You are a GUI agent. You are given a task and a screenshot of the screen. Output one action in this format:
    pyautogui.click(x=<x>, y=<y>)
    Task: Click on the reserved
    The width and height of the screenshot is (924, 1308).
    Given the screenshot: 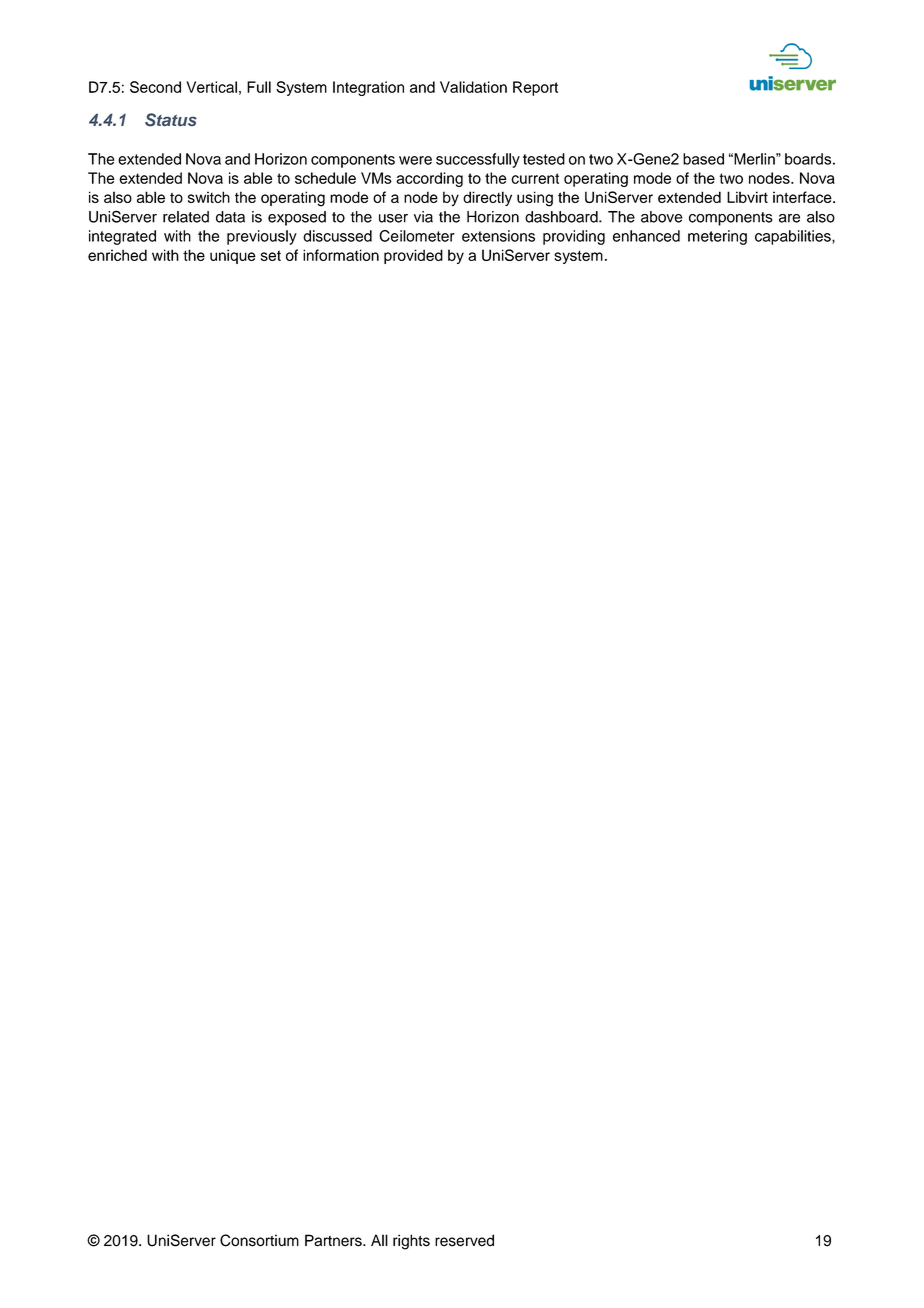 What is the action you would take?
    pyautogui.click(x=464, y=1240)
